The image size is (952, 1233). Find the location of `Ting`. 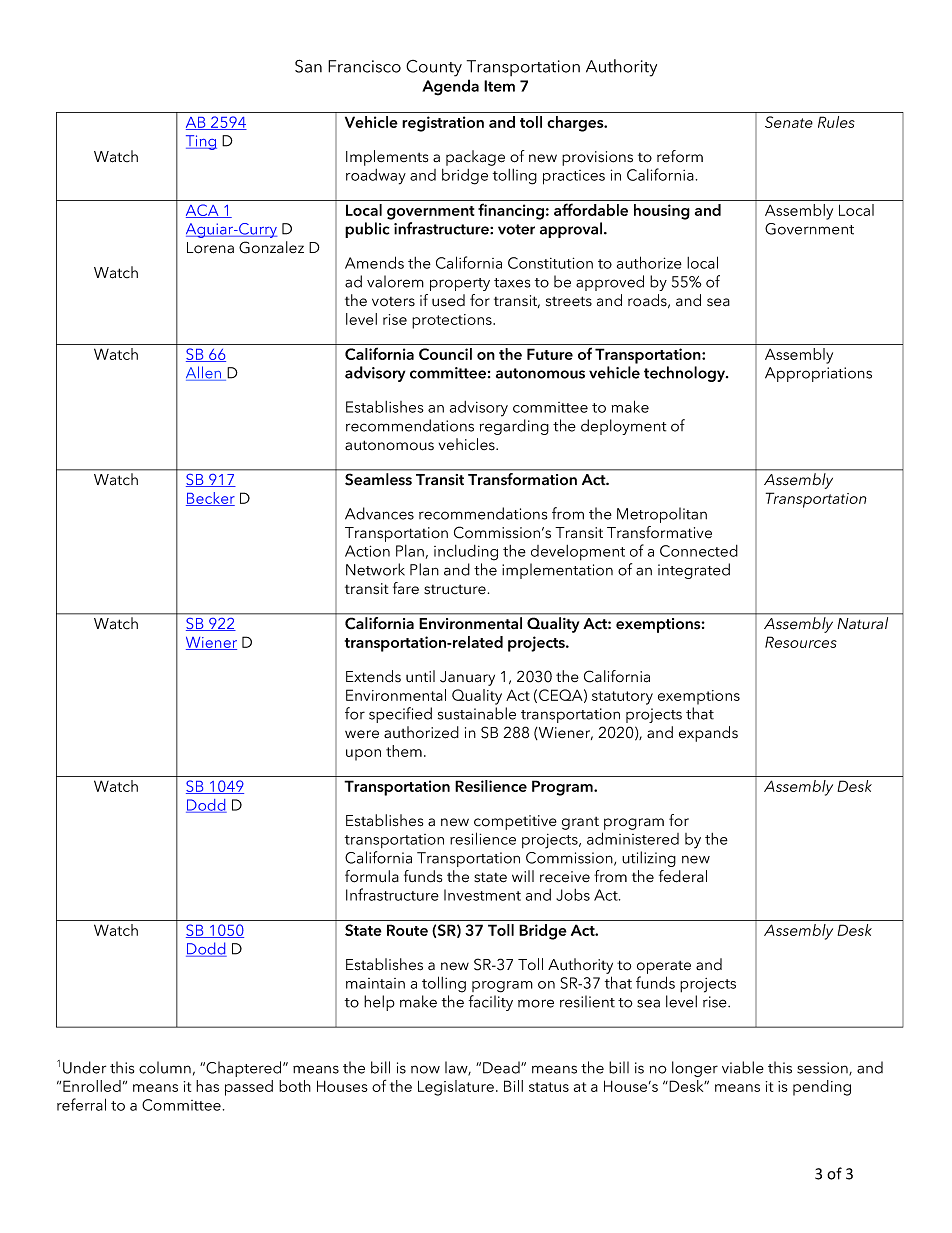

Ting is located at coordinates (201, 142).
